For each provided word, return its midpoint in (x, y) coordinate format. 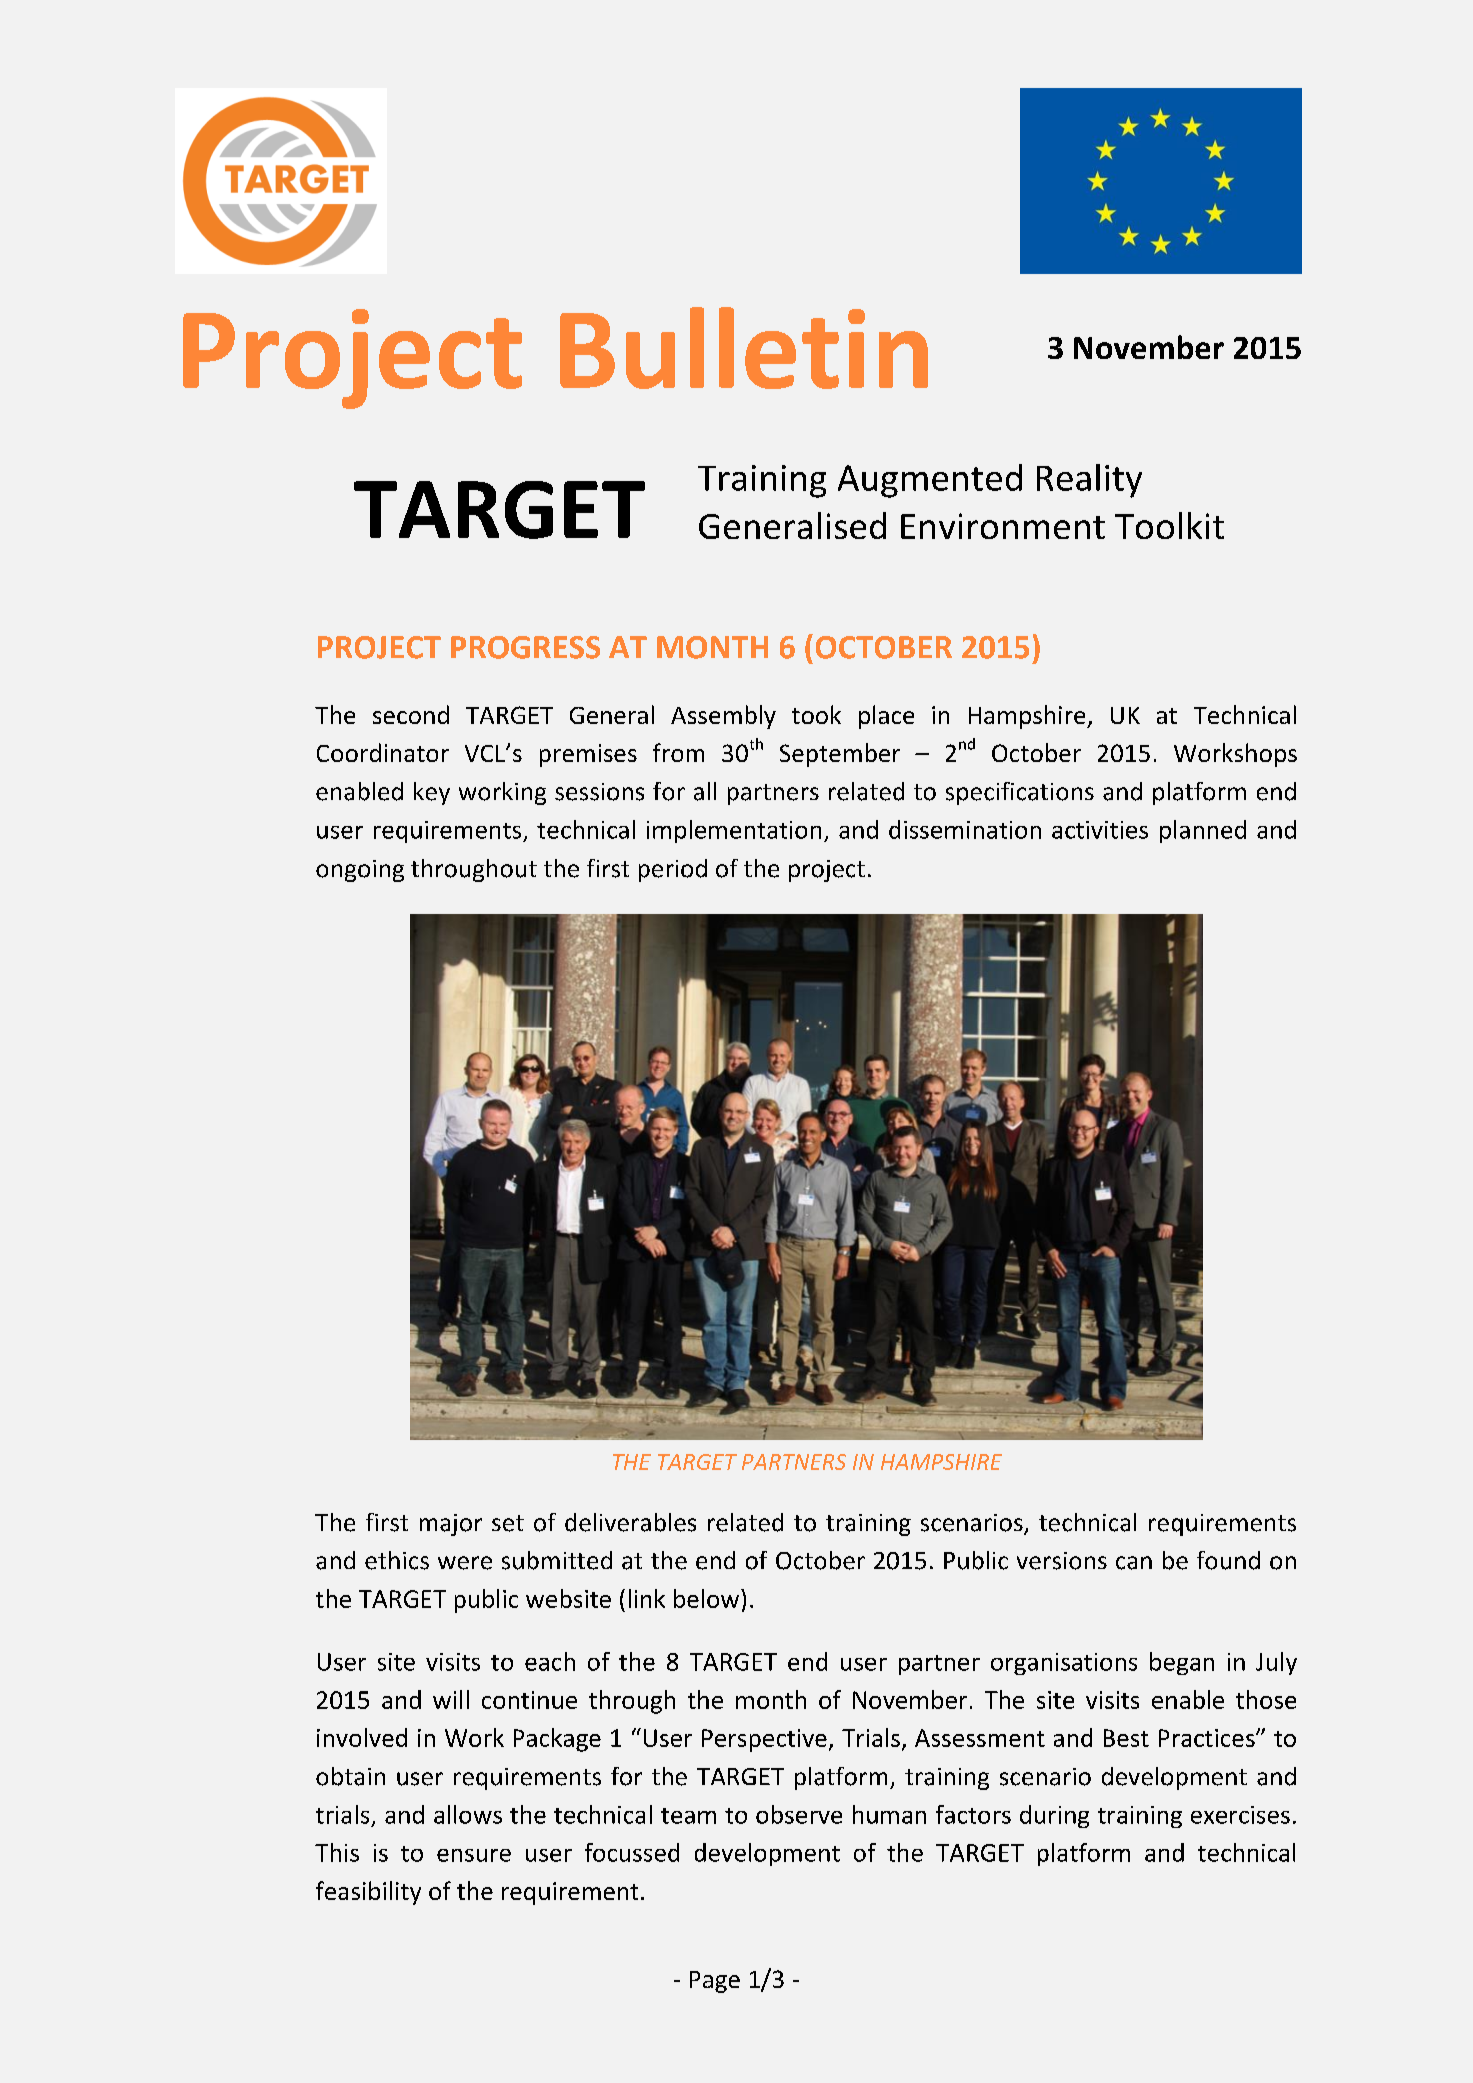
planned (1203, 831)
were (465, 1563)
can (1134, 1563)
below (708, 1598)
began (1182, 1663)
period (673, 870)
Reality (1089, 481)
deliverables (630, 1522)
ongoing (360, 871)
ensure (474, 1855)
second (411, 714)
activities (1100, 830)
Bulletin (744, 348)
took (816, 714)
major (451, 1525)
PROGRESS (525, 647)
